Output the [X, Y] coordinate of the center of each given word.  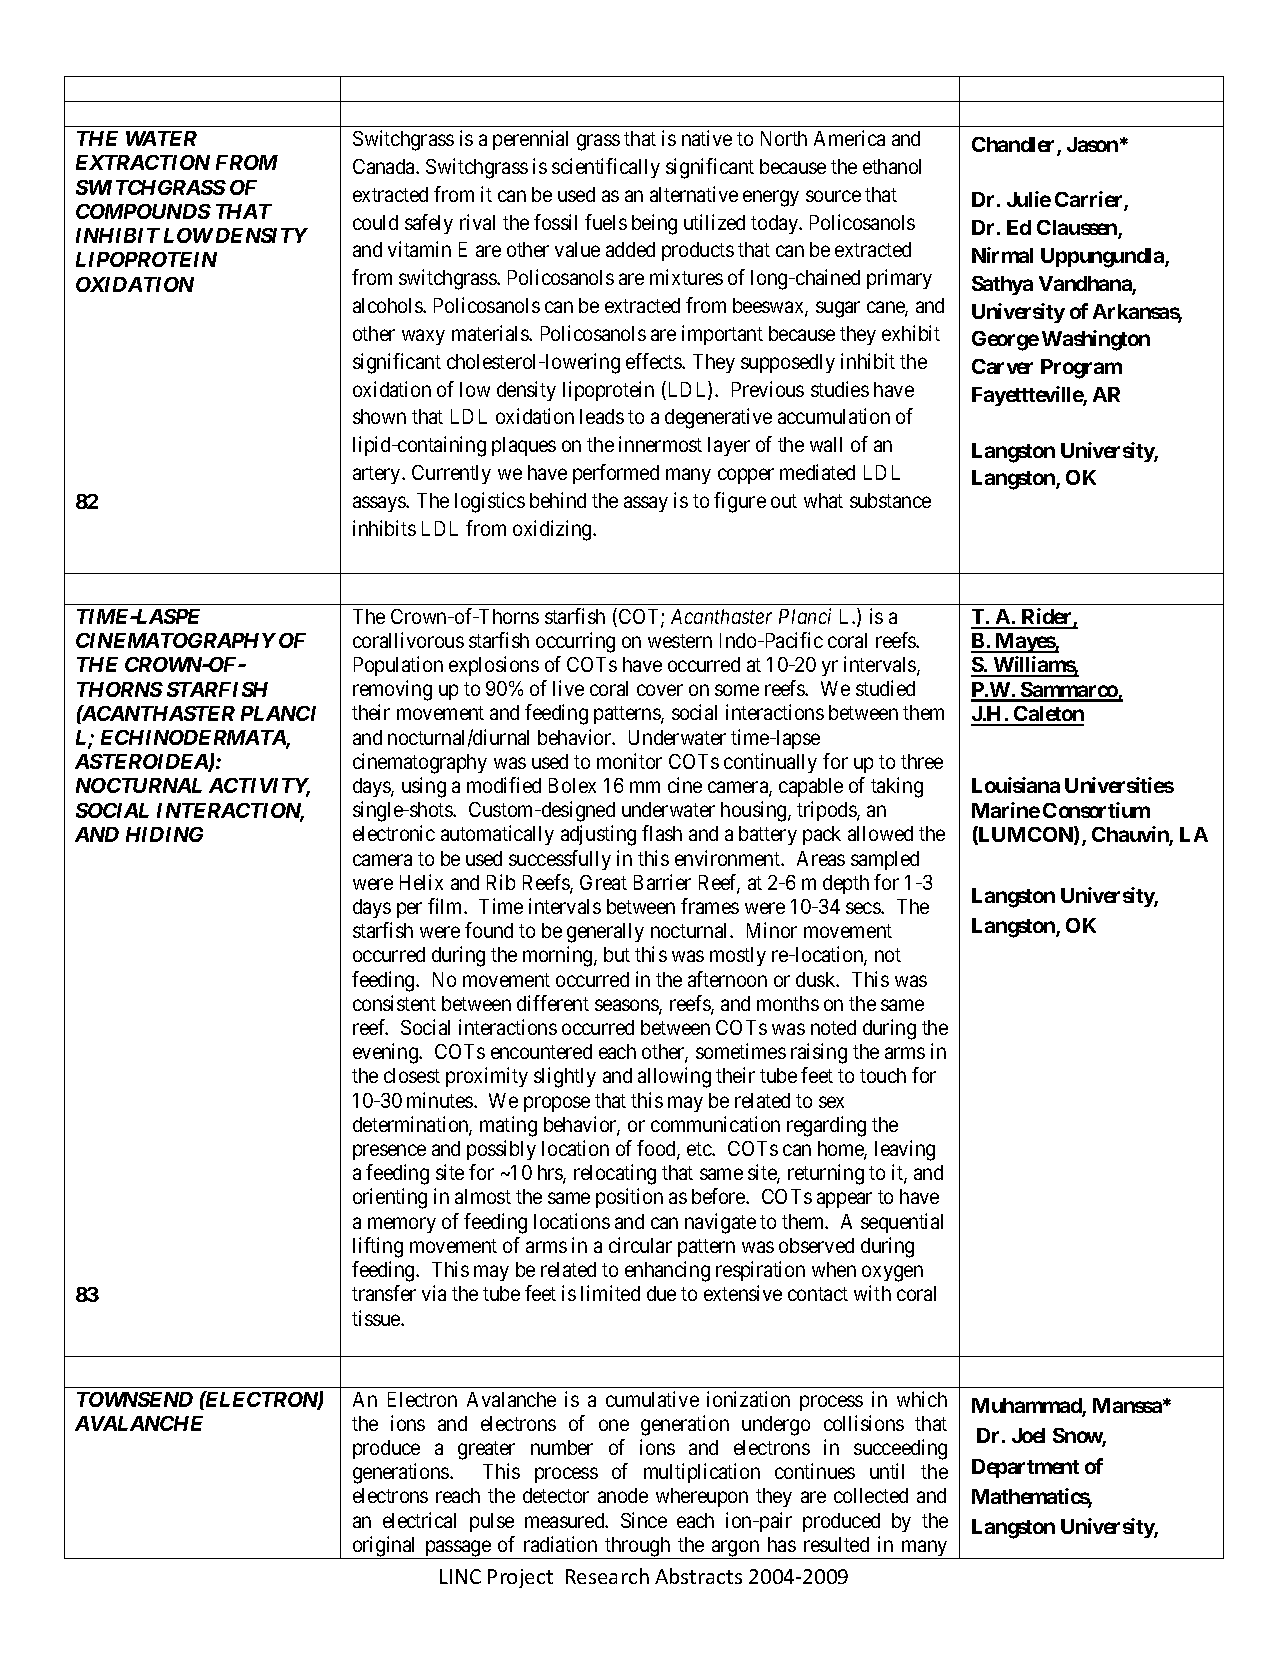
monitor [629, 761]
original [384, 1547]
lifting [378, 1247]
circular [640, 1245]
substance [890, 500]
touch [883, 1075]
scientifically [606, 168]
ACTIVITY [259, 787]
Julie [1029, 199]
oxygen [892, 1274]
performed [616, 474]
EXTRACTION [143, 162]
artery [378, 475]
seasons [627, 1006]
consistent [394, 1003]
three [922, 761]
